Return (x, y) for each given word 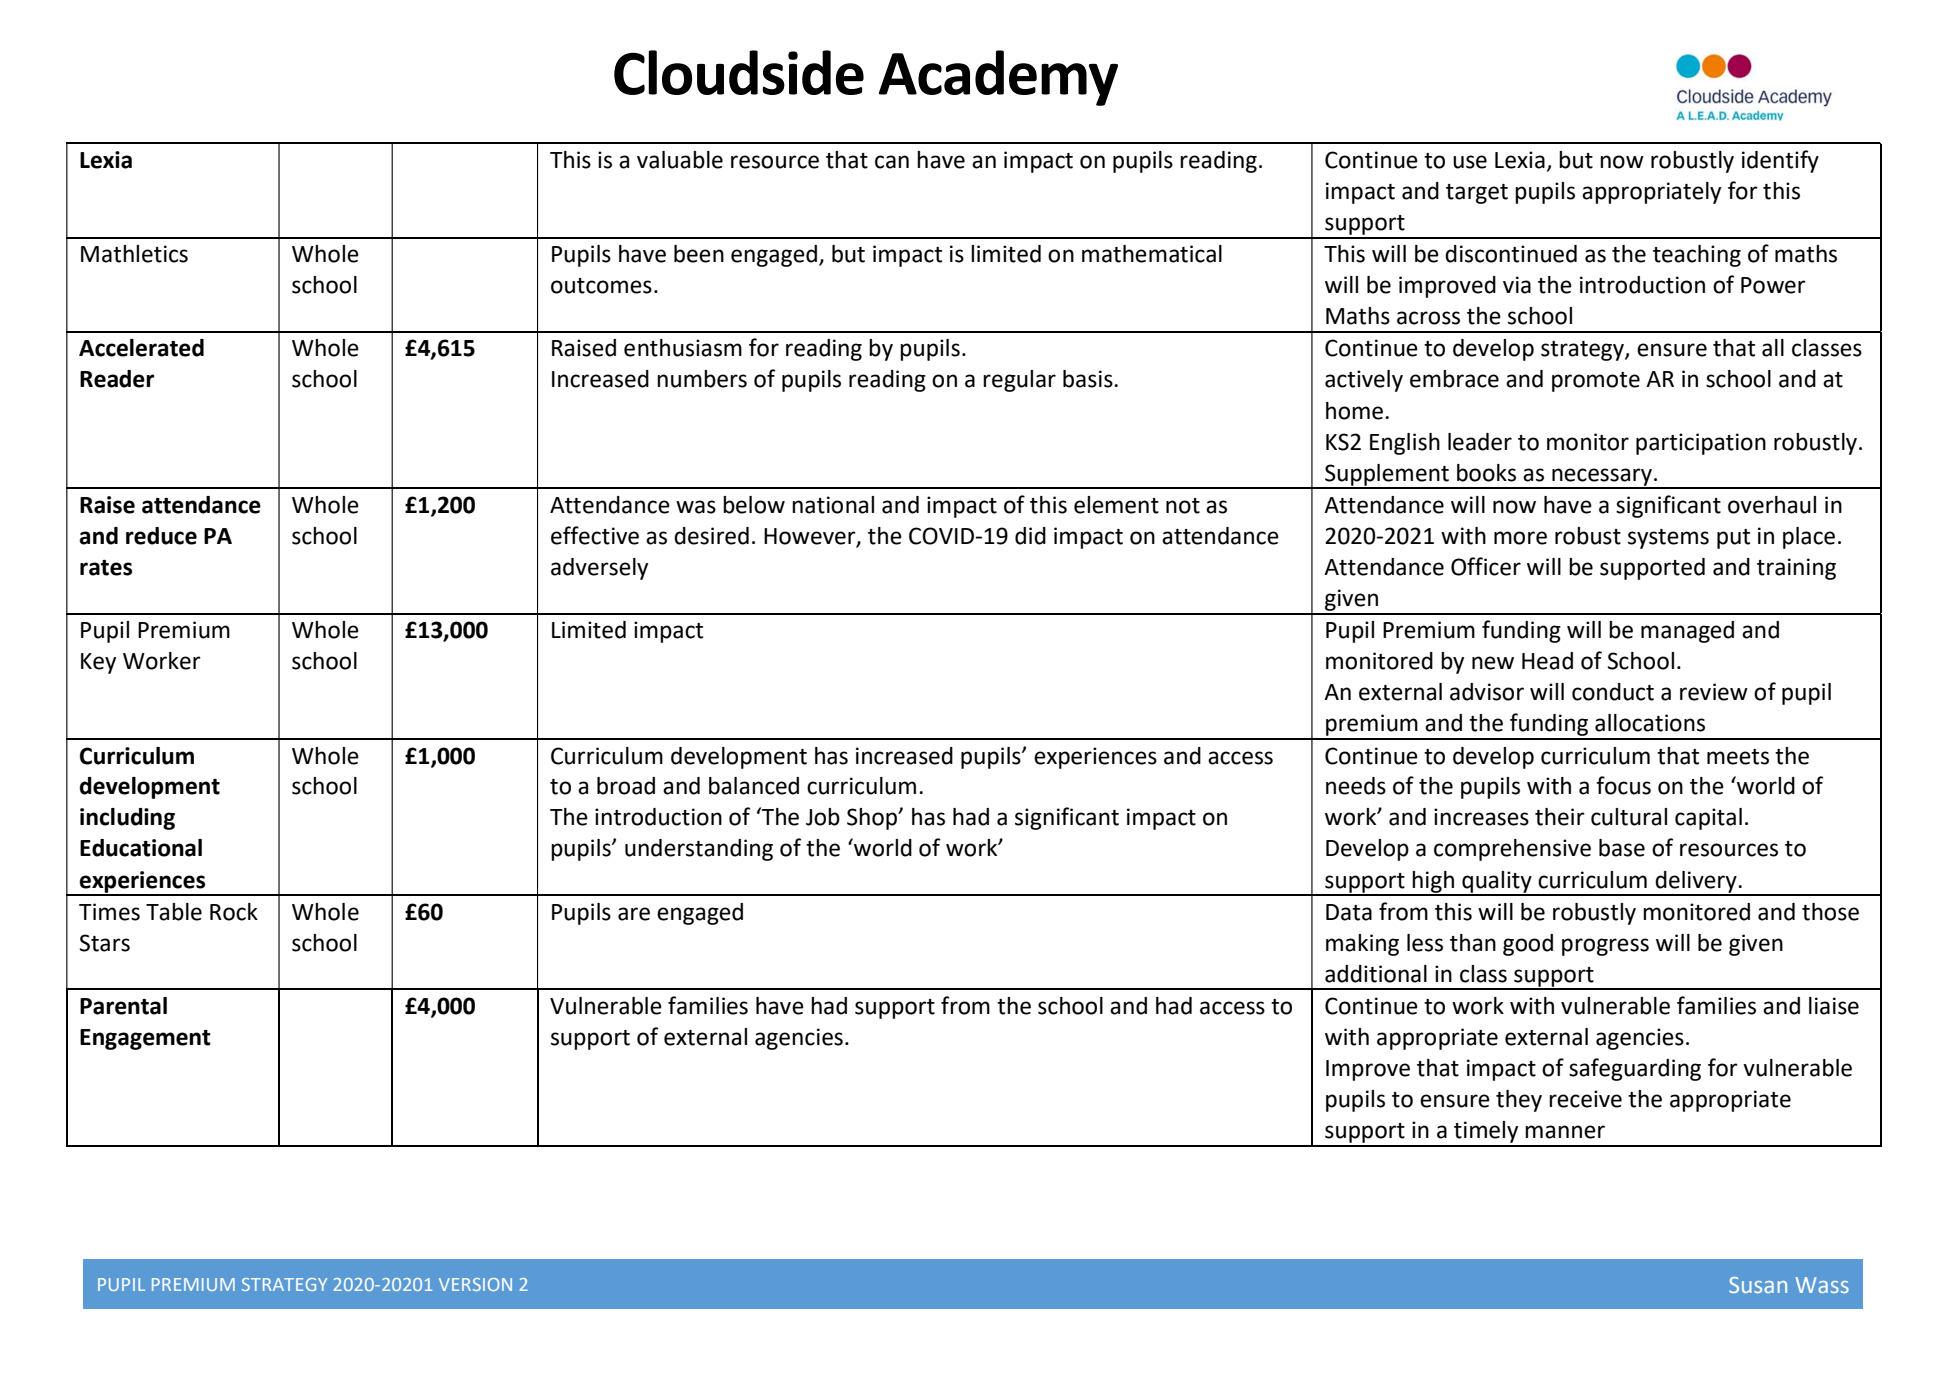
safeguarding (1635, 1069)
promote (1596, 382)
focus (1623, 785)
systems (1668, 539)
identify (1780, 161)
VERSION (475, 1284)
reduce (161, 536)
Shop (873, 819)
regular (1019, 381)
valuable (680, 160)
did (1030, 536)
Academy (998, 78)
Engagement (145, 1039)
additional (1376, 974)
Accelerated (141, 348)
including (127, 819)
